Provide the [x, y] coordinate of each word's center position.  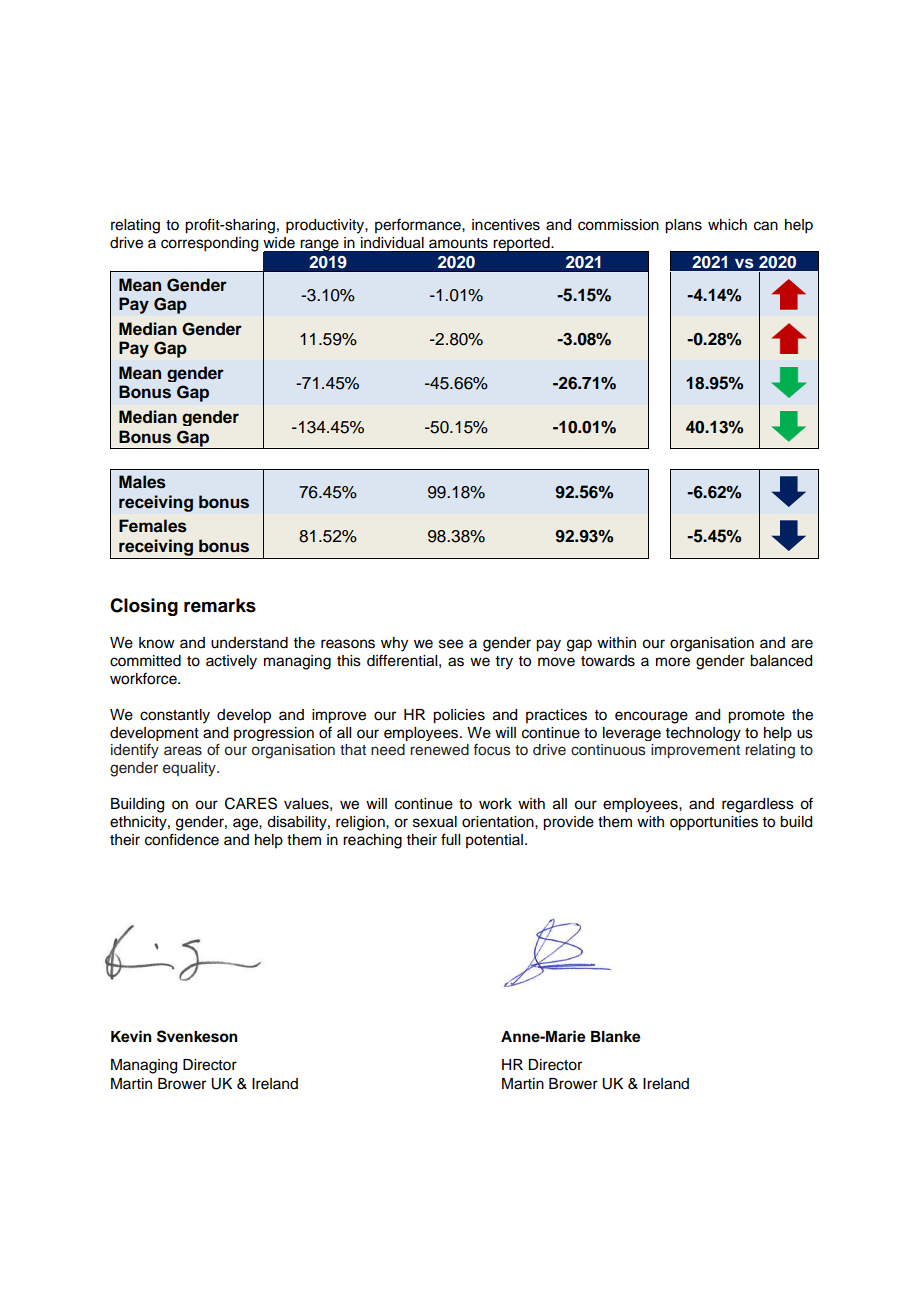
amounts [458, 243]
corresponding [209, 244]
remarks [220, 605]
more [673, 662]
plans [683, 226]
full [450, 839]
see [451, 644]
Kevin [131, 1036]
